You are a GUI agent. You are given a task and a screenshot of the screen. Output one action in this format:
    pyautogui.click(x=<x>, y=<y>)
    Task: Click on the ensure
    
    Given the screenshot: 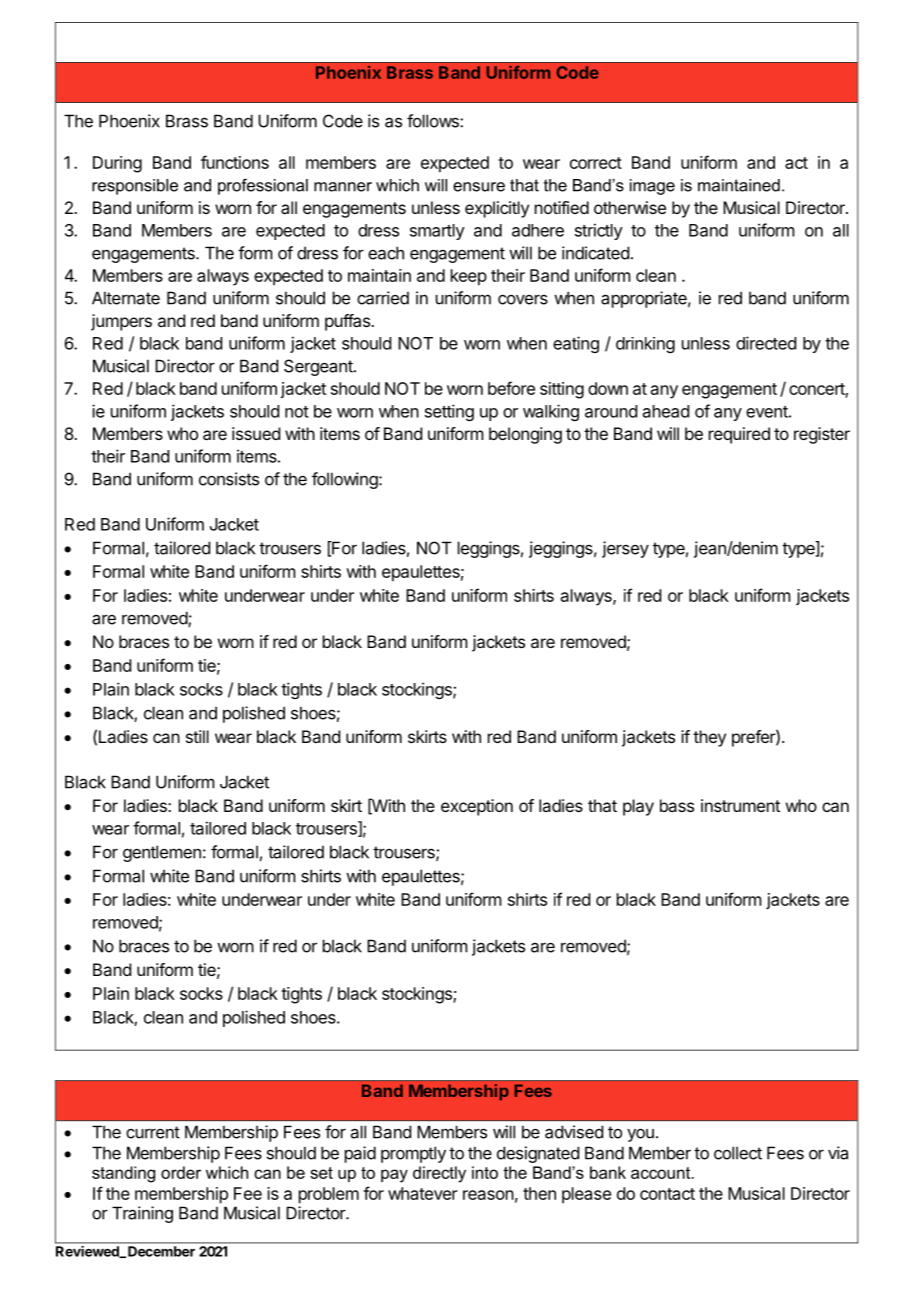 What is the action you would take?
    pyautogui.click(x=479, y=187)
